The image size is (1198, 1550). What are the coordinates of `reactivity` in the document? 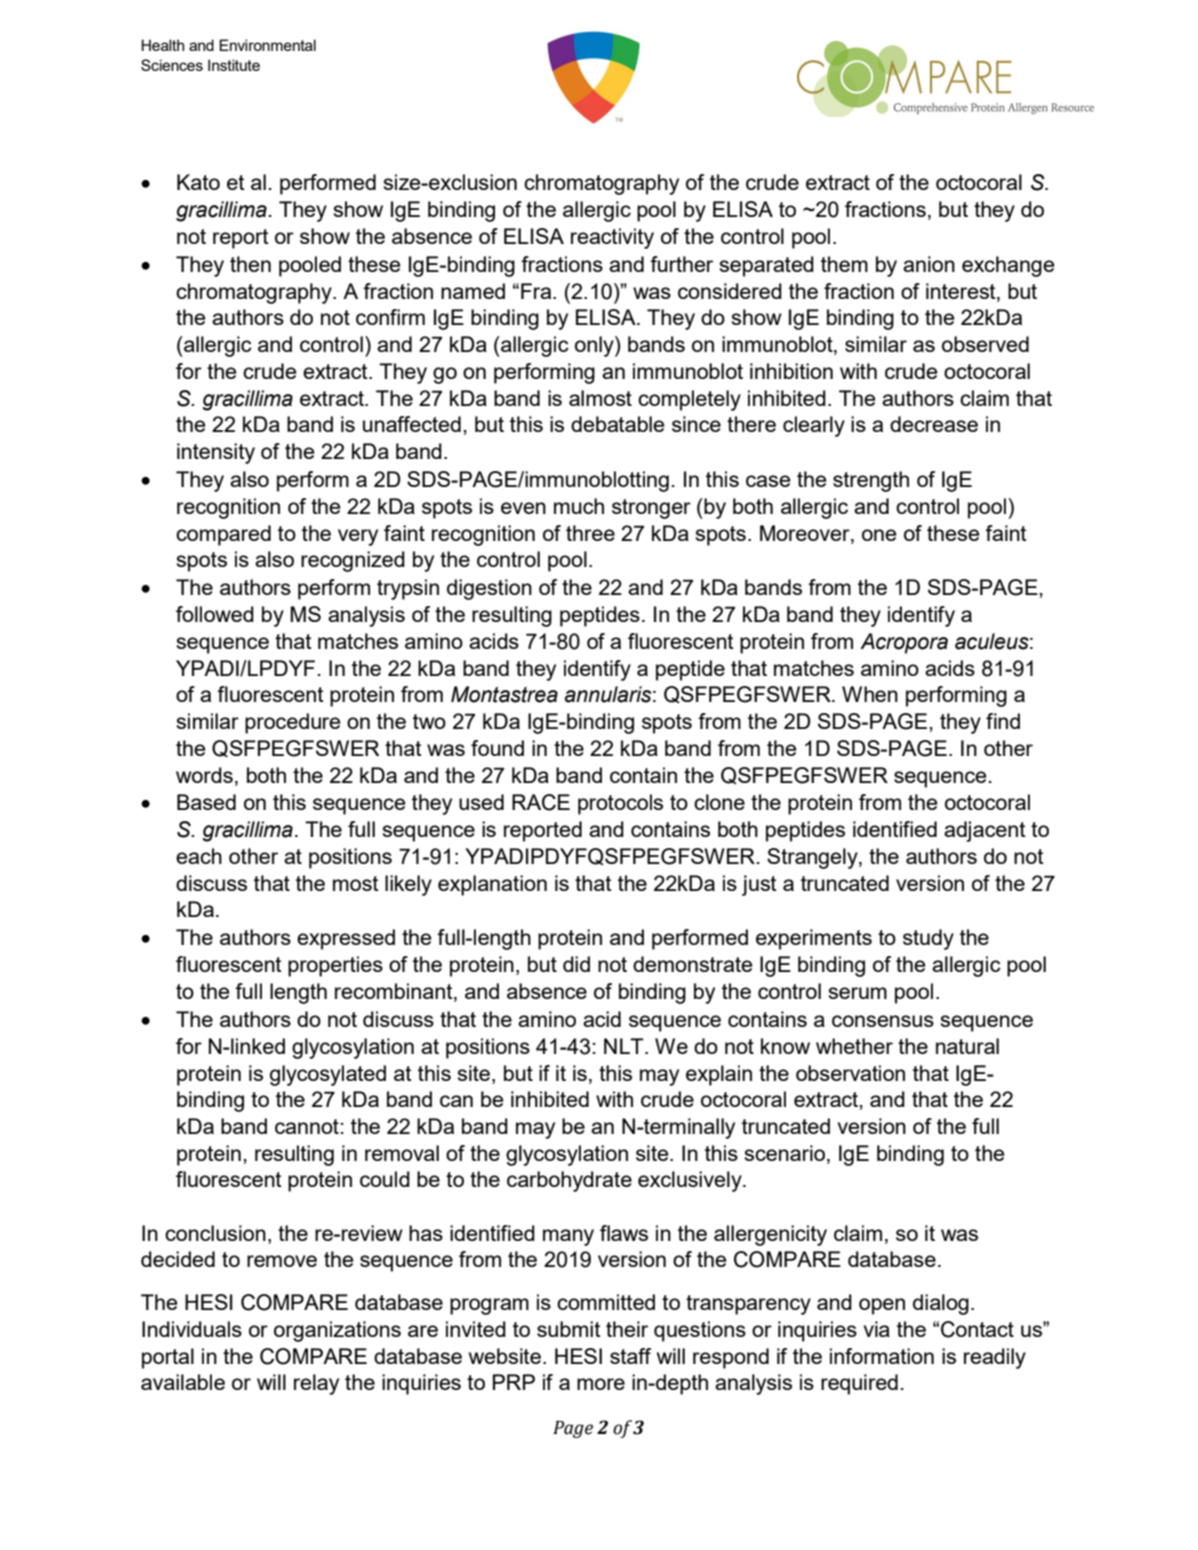 It's located at (612, 238).
